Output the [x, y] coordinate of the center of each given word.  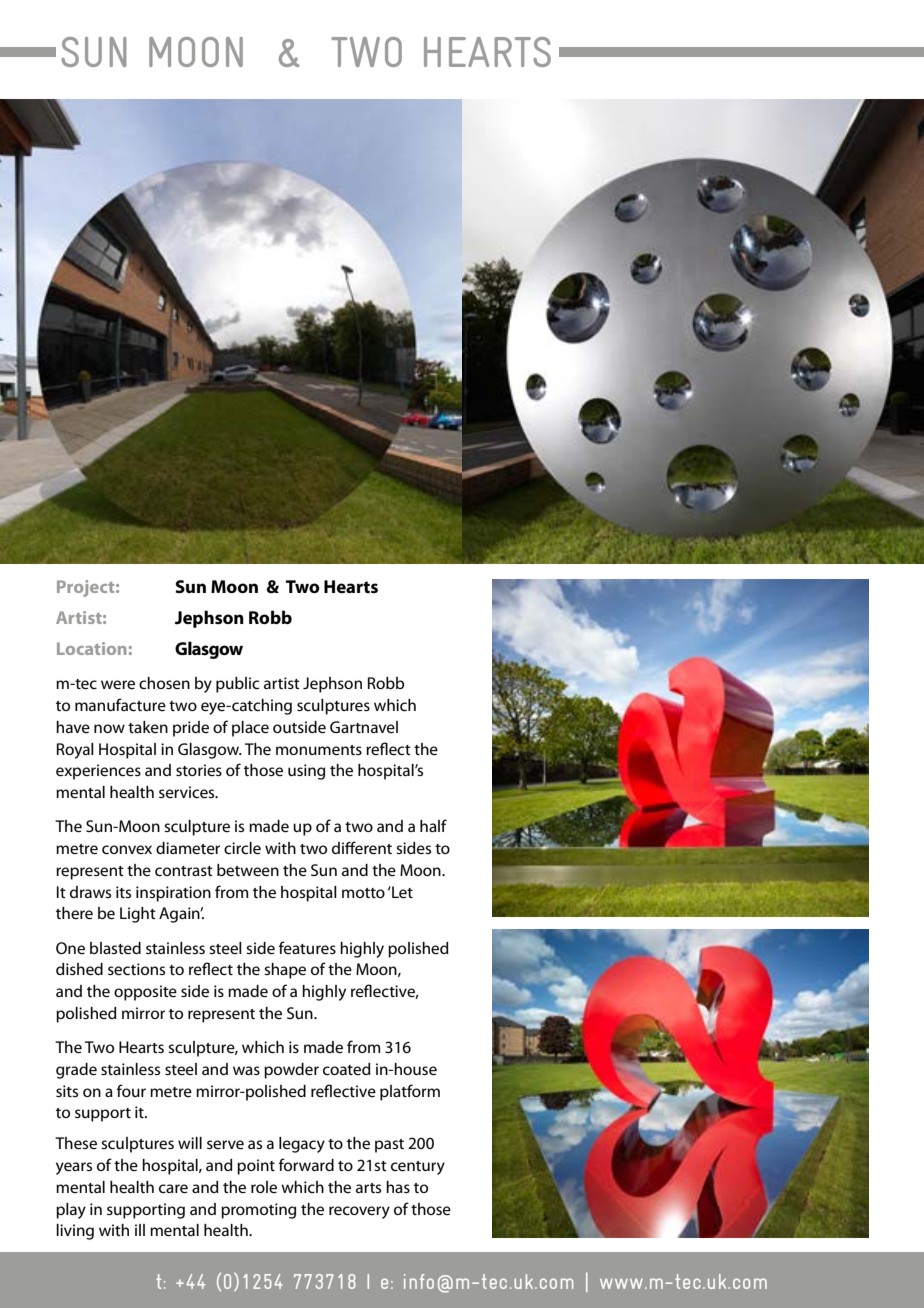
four [131, 1090]
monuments [319, 750]
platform [410, 1092]
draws [90, 892]
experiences [98, 772]
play [71, 1211]
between [248, 870]
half [433, 825]
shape [285, 971]
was [246, 1070]
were [118, 684]
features [307, 947]
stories [199, 770]
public [237, 685]
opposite [145, 993]
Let [401, 892]
